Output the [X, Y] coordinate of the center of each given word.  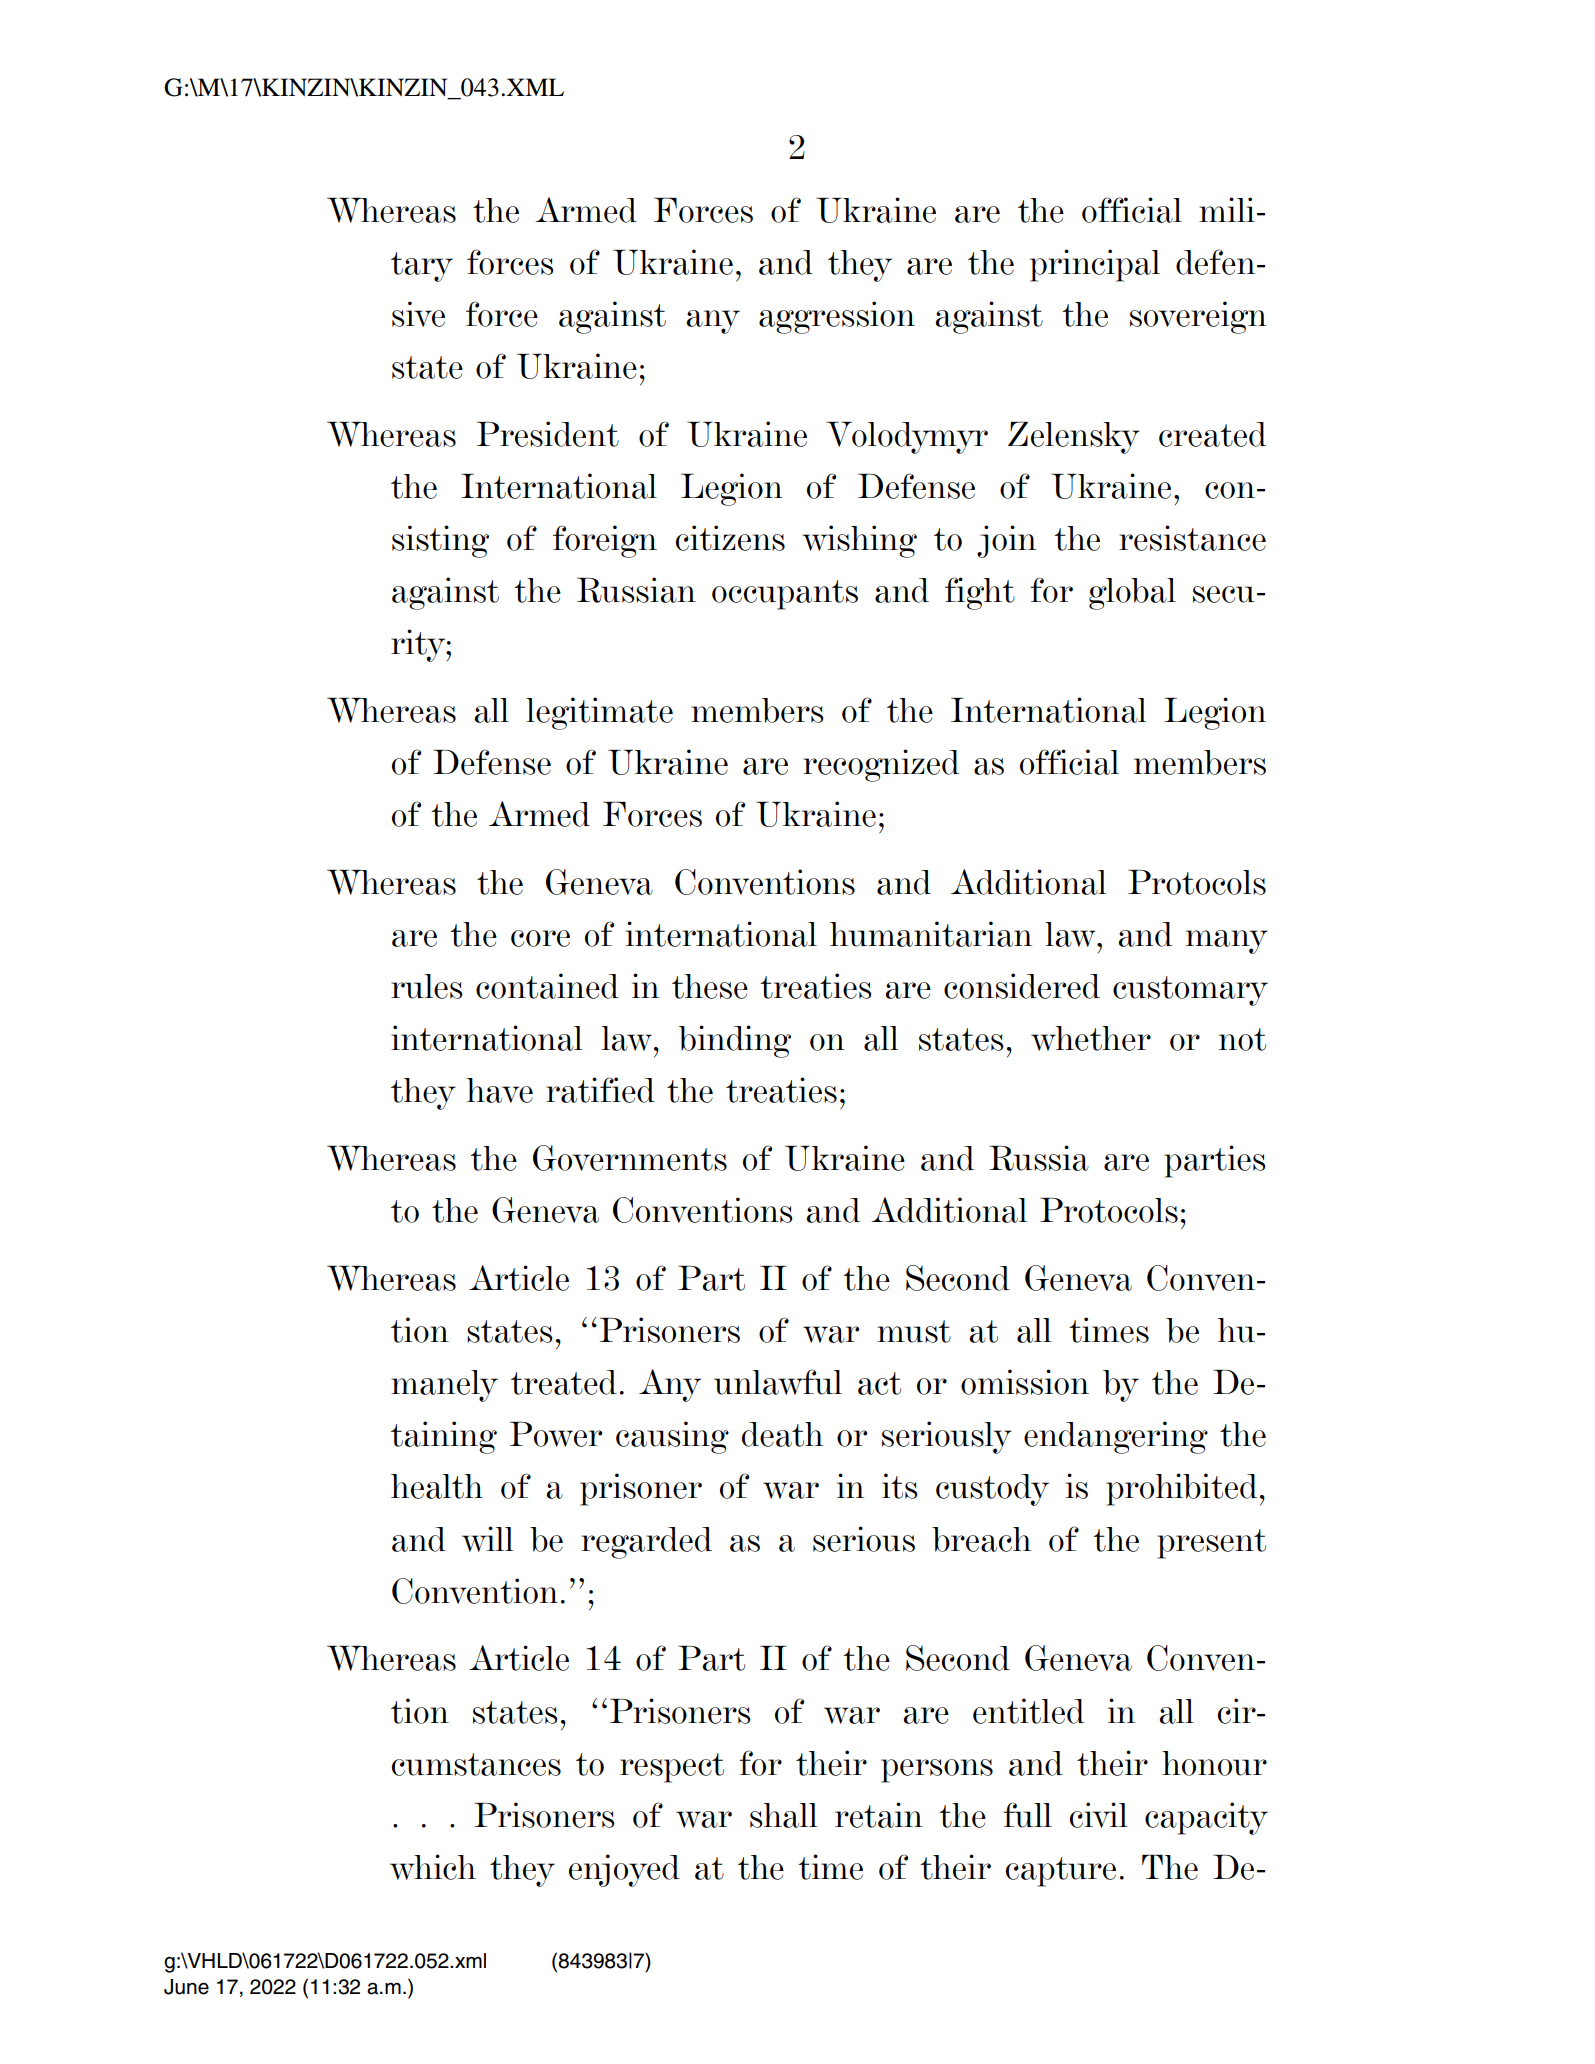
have [500, 1090]
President [548, 434]
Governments [630, 1158]
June [186, 1987]
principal [1095, 265]
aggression [837, 317]
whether [1091, 1038]
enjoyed [624, 1870]
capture [1060, 1872]
